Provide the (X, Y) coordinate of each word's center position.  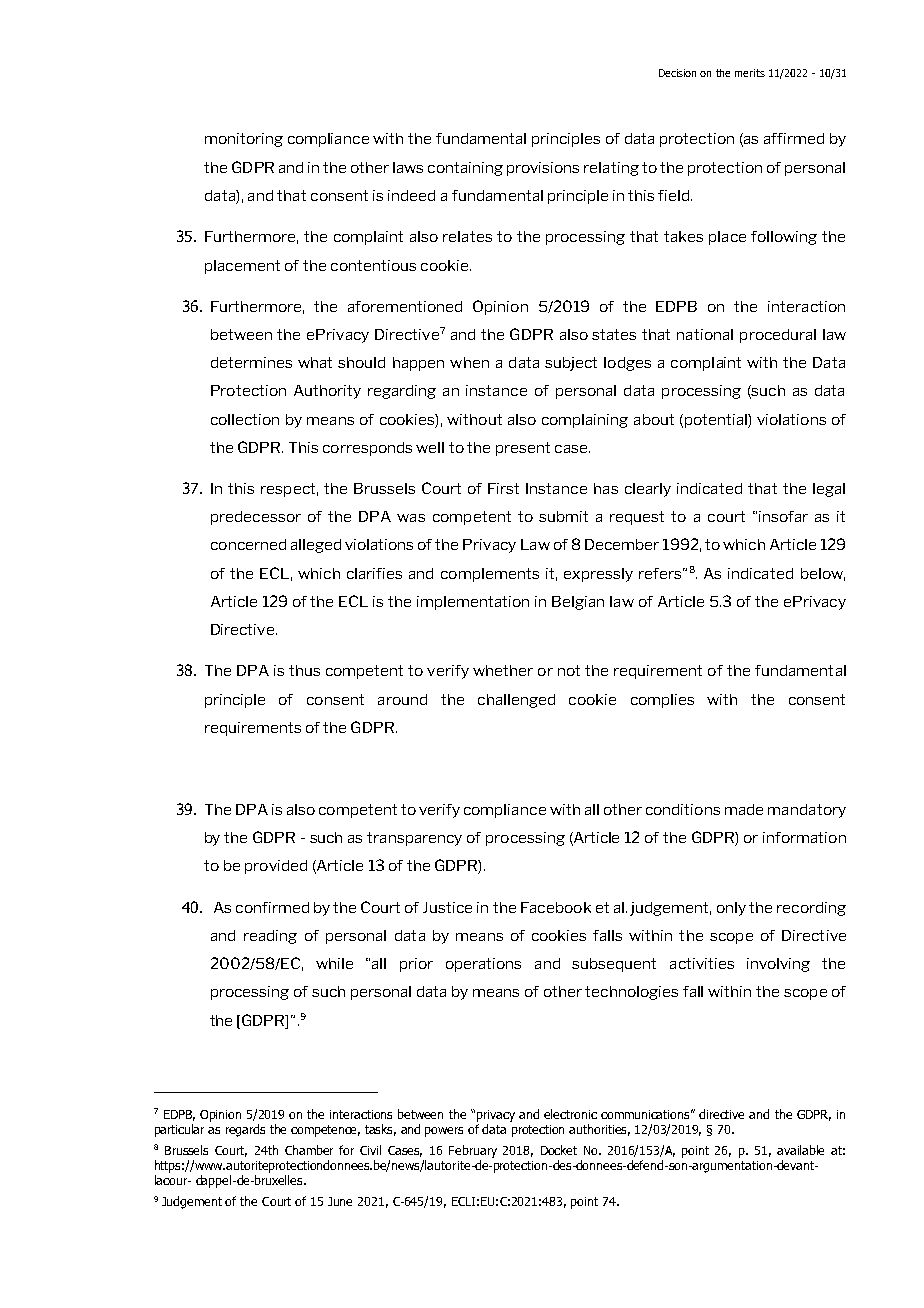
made (744, 809)
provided (276, 867)
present (523, 449)
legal (829, 490)
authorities (599, 1130)
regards (245, 1130)
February (473, 1151)
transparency (414, 839)
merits (750, 73)
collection (245, 419)
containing (465, 169)
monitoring (244, 140)
